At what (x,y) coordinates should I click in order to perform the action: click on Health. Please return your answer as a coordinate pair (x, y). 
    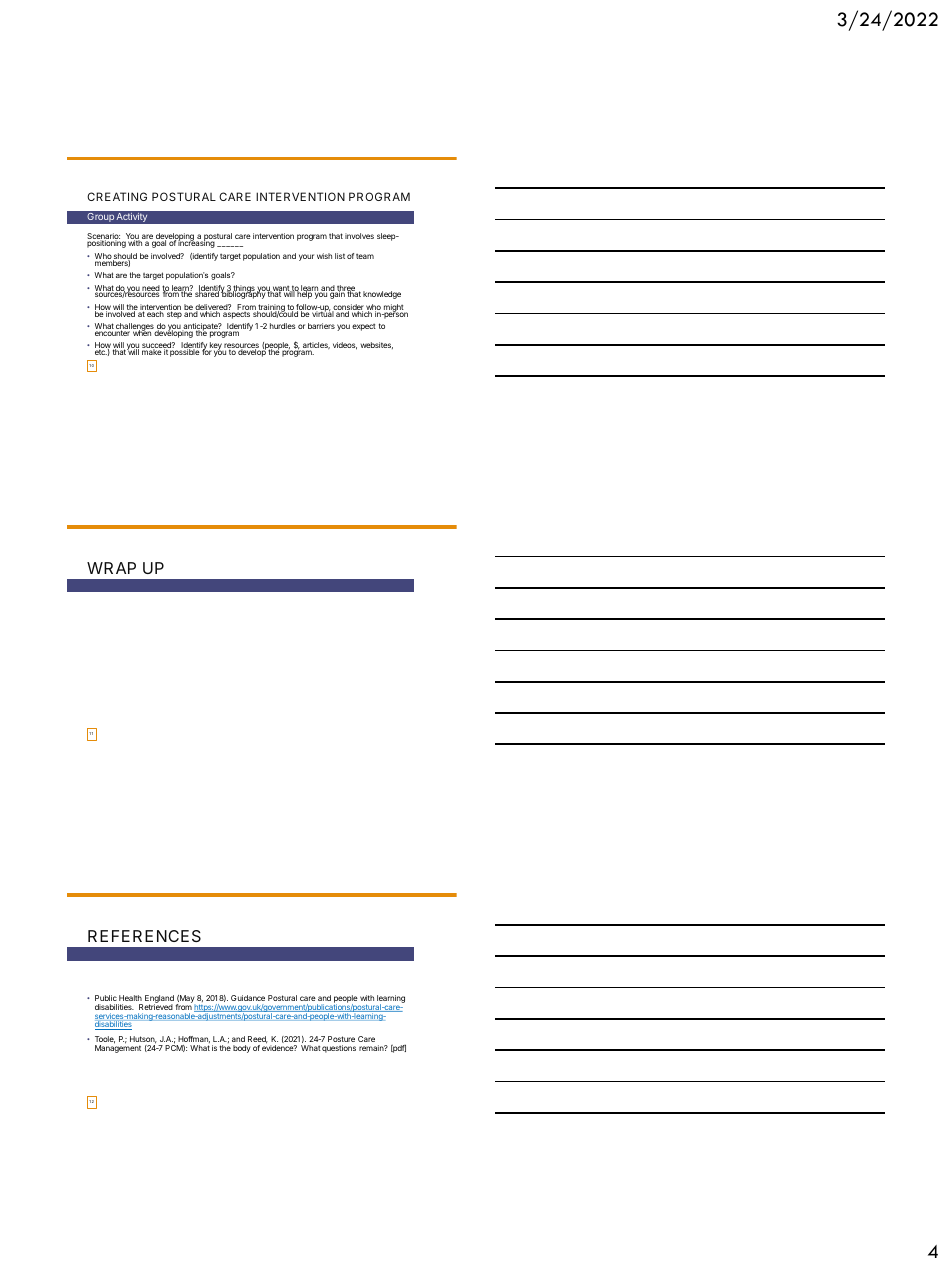
    Looking at the image, I should click on (130, 998).
